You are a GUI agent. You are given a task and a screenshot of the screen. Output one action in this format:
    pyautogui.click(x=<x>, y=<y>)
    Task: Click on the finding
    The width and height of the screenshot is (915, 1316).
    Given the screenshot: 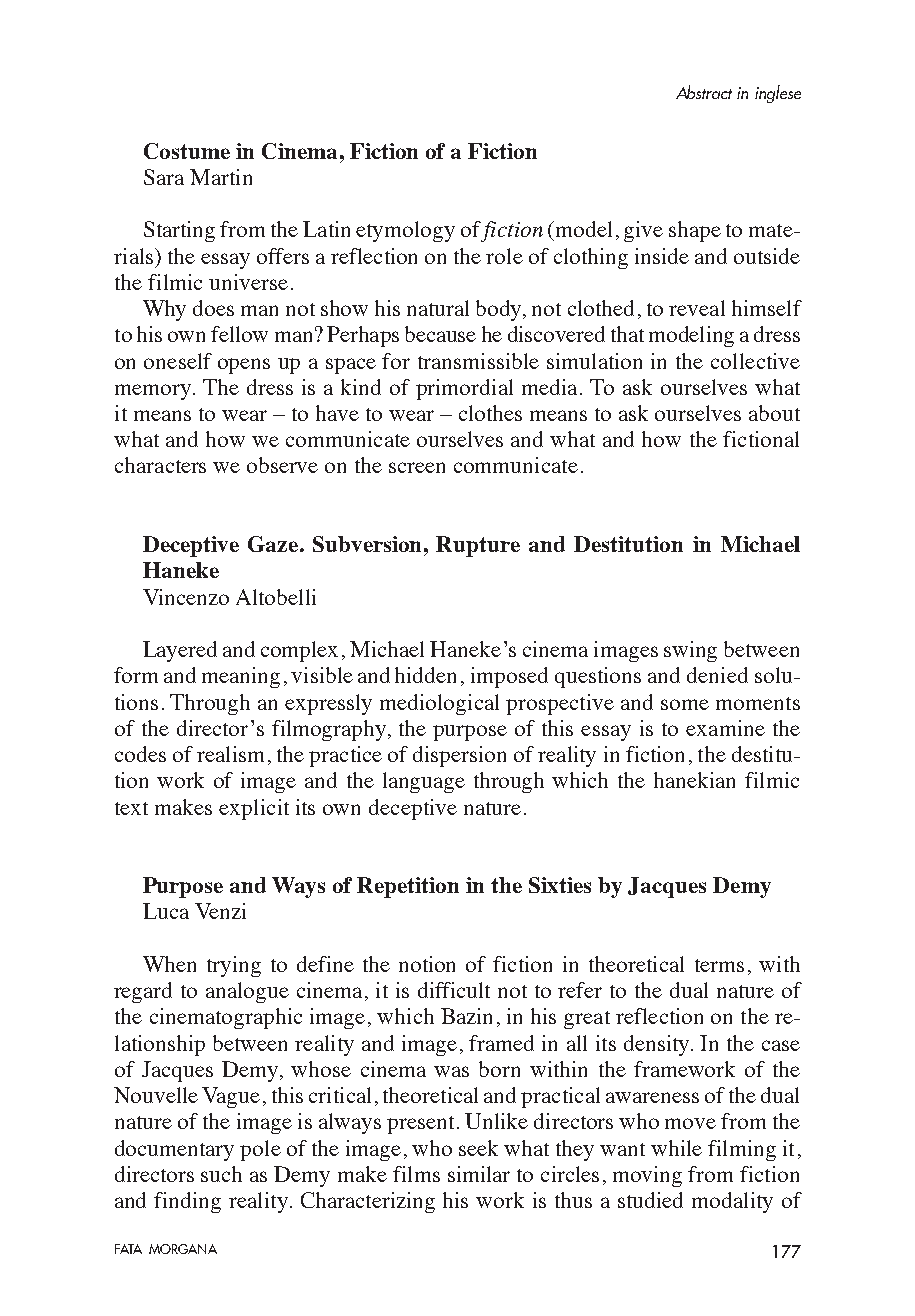 What is the action you would take?
    pyautogui.click(x=187, y=1202)
